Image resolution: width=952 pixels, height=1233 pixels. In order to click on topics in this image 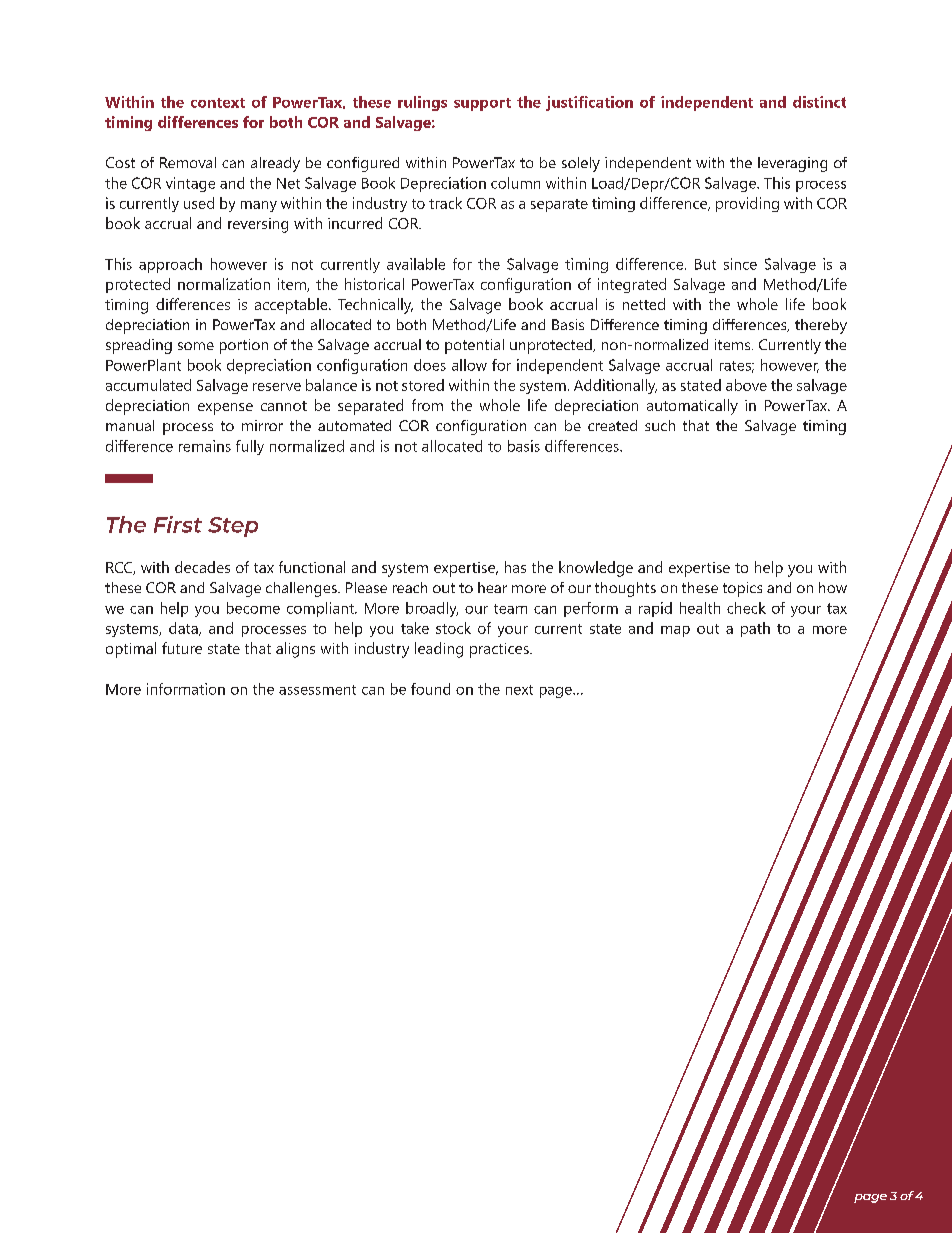, I will do `click(742, 589)`.
